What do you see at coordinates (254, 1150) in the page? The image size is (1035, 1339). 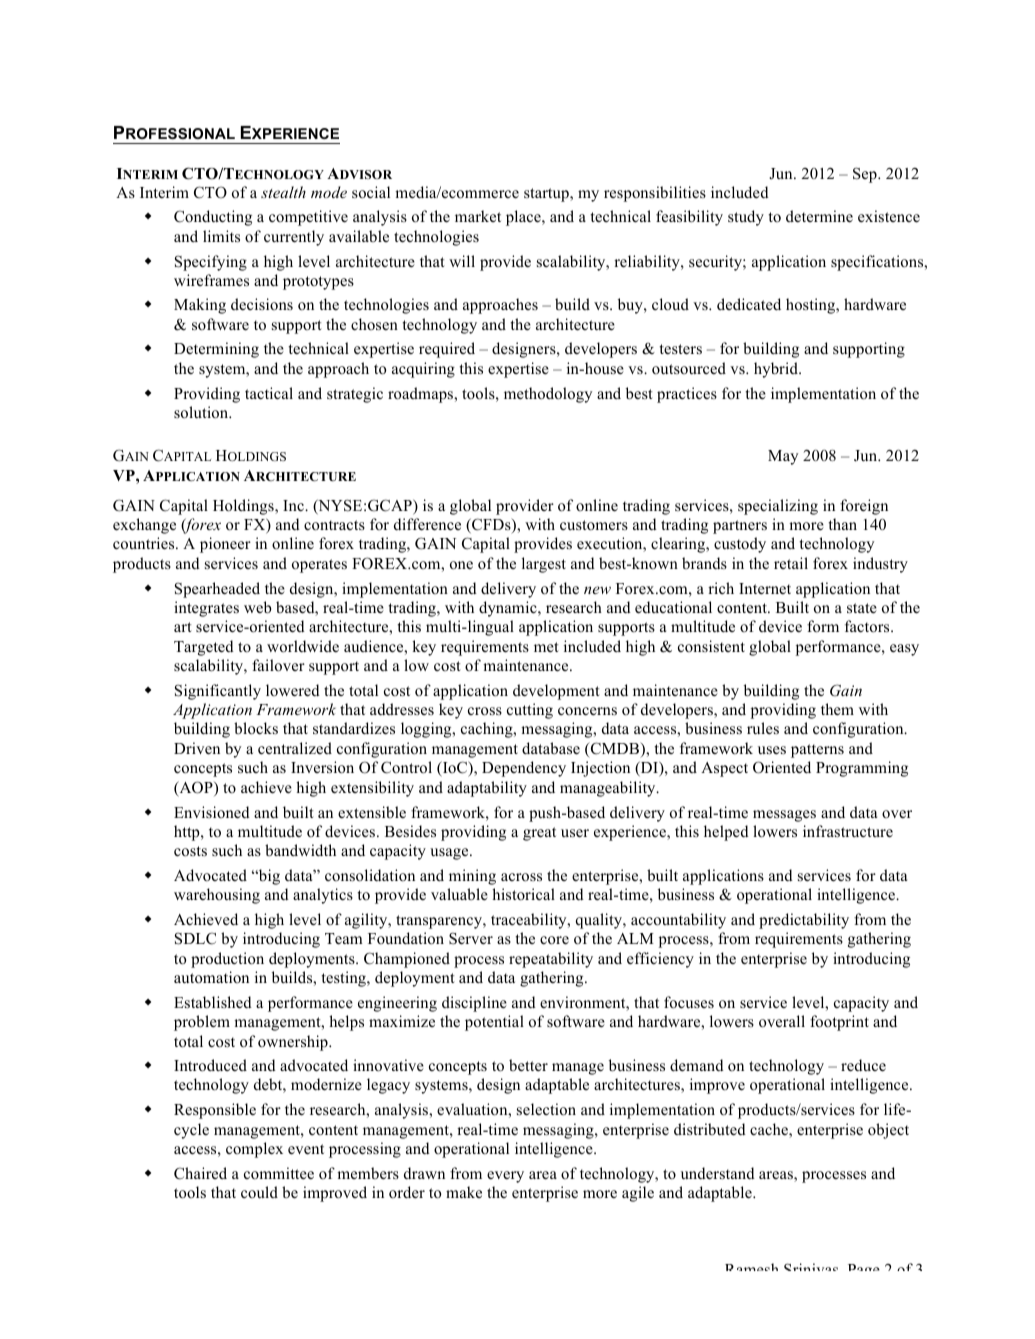 I see `complex` at bounding box center [254, 1150].
